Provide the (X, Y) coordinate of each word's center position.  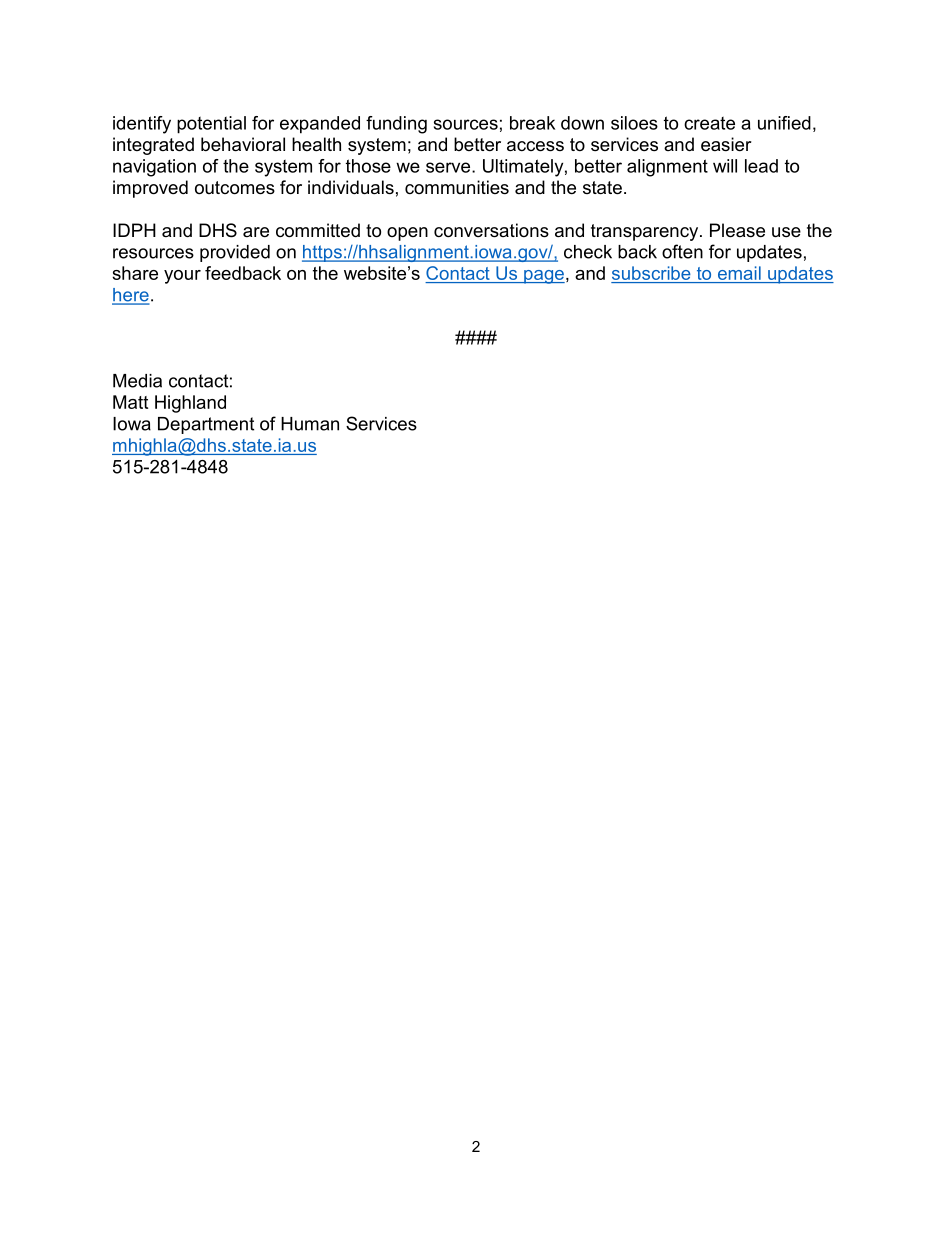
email (739, 274)
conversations (491, 230)
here (131, 296)
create (709, 123)
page (543, 277)
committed (318, 230)
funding (396, 125)
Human (310, 424)
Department (206, 425)
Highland (190, 404)
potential (211, 125)
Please (737, 230)
